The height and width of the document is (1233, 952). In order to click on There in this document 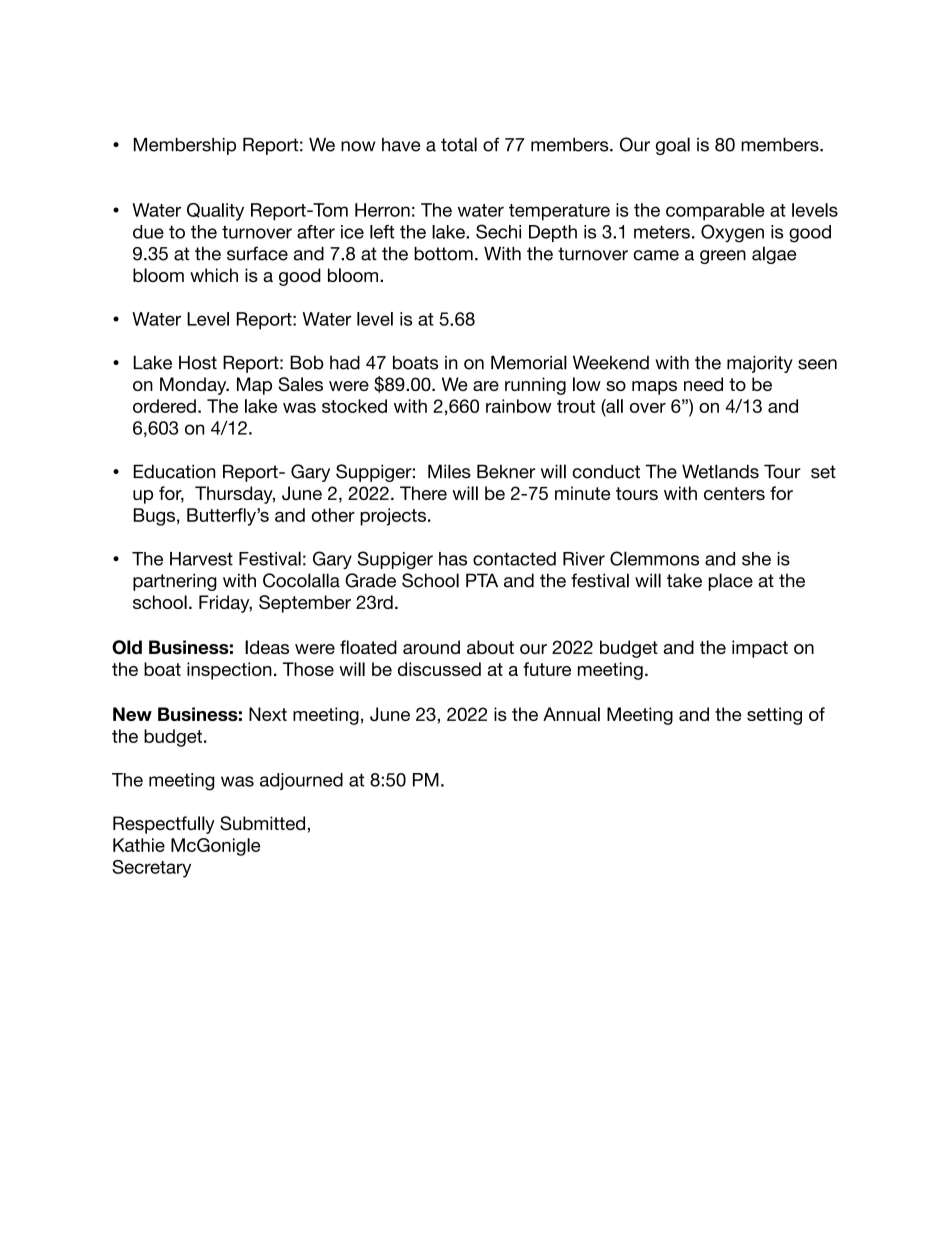, I will do `click(423, 493)`.
